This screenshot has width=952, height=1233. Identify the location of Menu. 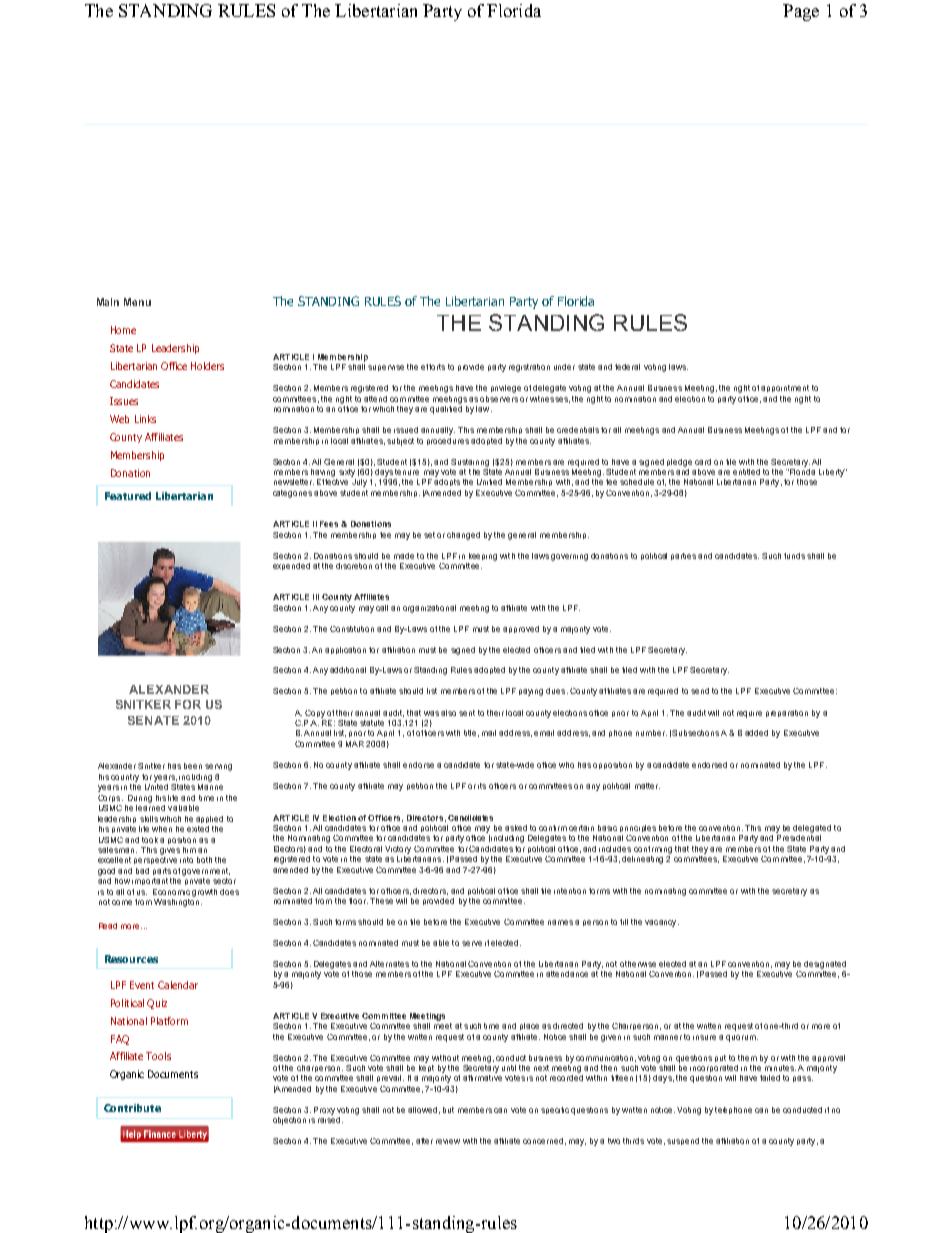
(137, 302).
